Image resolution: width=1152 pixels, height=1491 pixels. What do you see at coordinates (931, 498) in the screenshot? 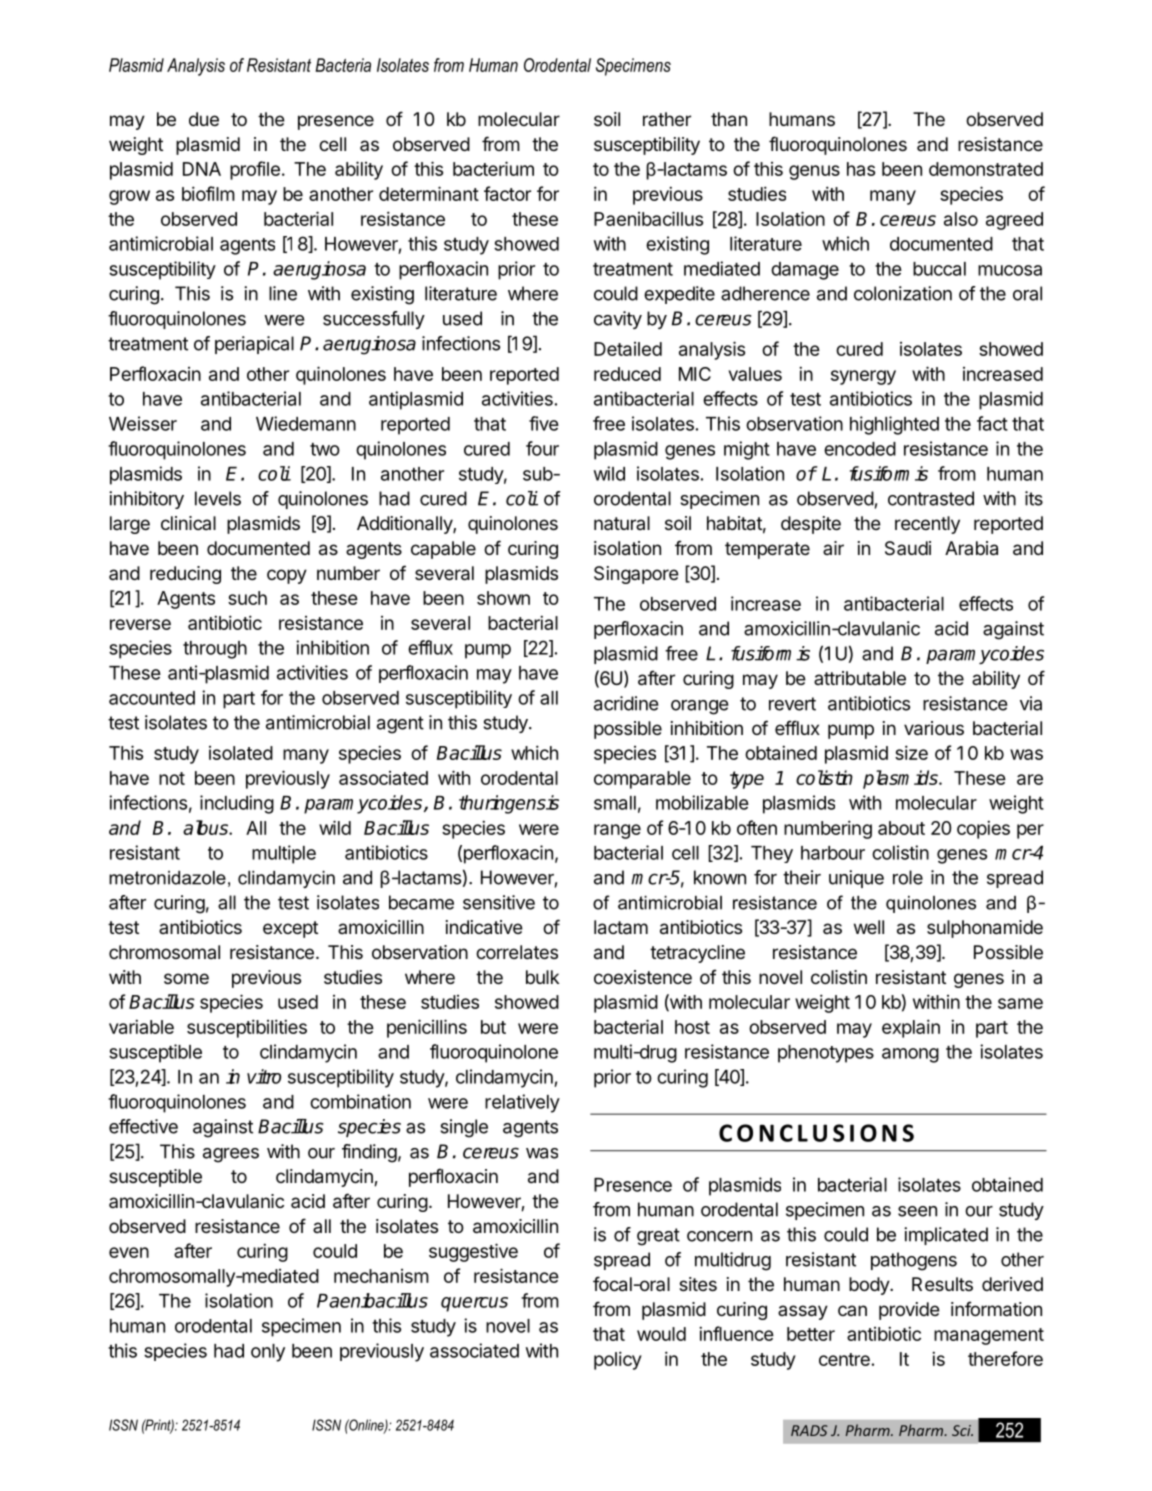
I see `contrasted` at bounding box center [931, 498].
